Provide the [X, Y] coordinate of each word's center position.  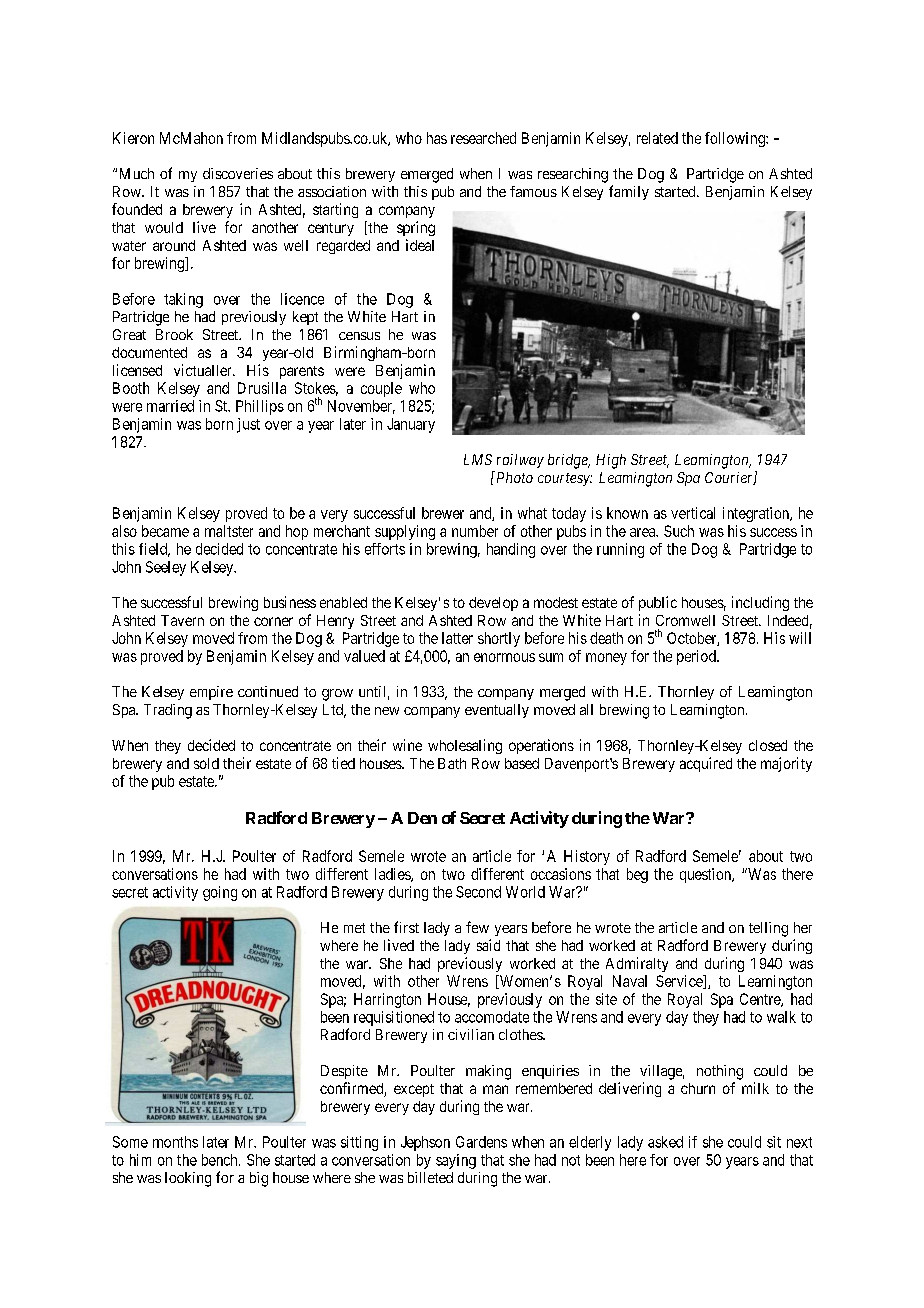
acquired [706, 764]
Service [680, 982]
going [220, 893]
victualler [204, 370]
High [611, 461]
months [175, 1142]
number [475, 531]
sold [206, 763]
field [154, 550]
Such [679, 531]
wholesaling [465, 746]
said [488, 945]
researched [483, 138]
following [736, 139]
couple [381, 389]
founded [137, 209]
